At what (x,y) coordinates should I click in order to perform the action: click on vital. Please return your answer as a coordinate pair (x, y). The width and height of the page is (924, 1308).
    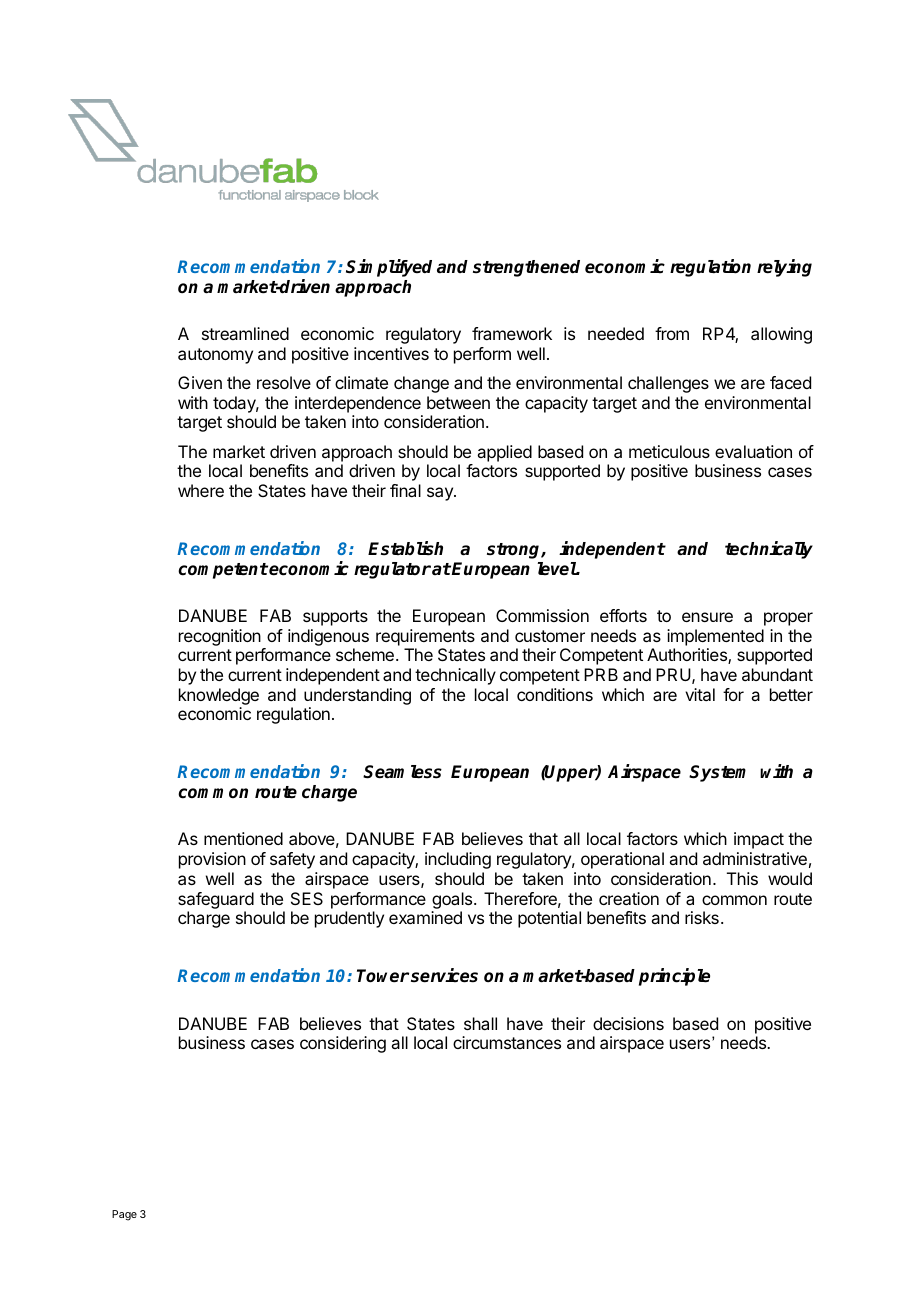
    Looking at the image, I should click on (700, 694).
